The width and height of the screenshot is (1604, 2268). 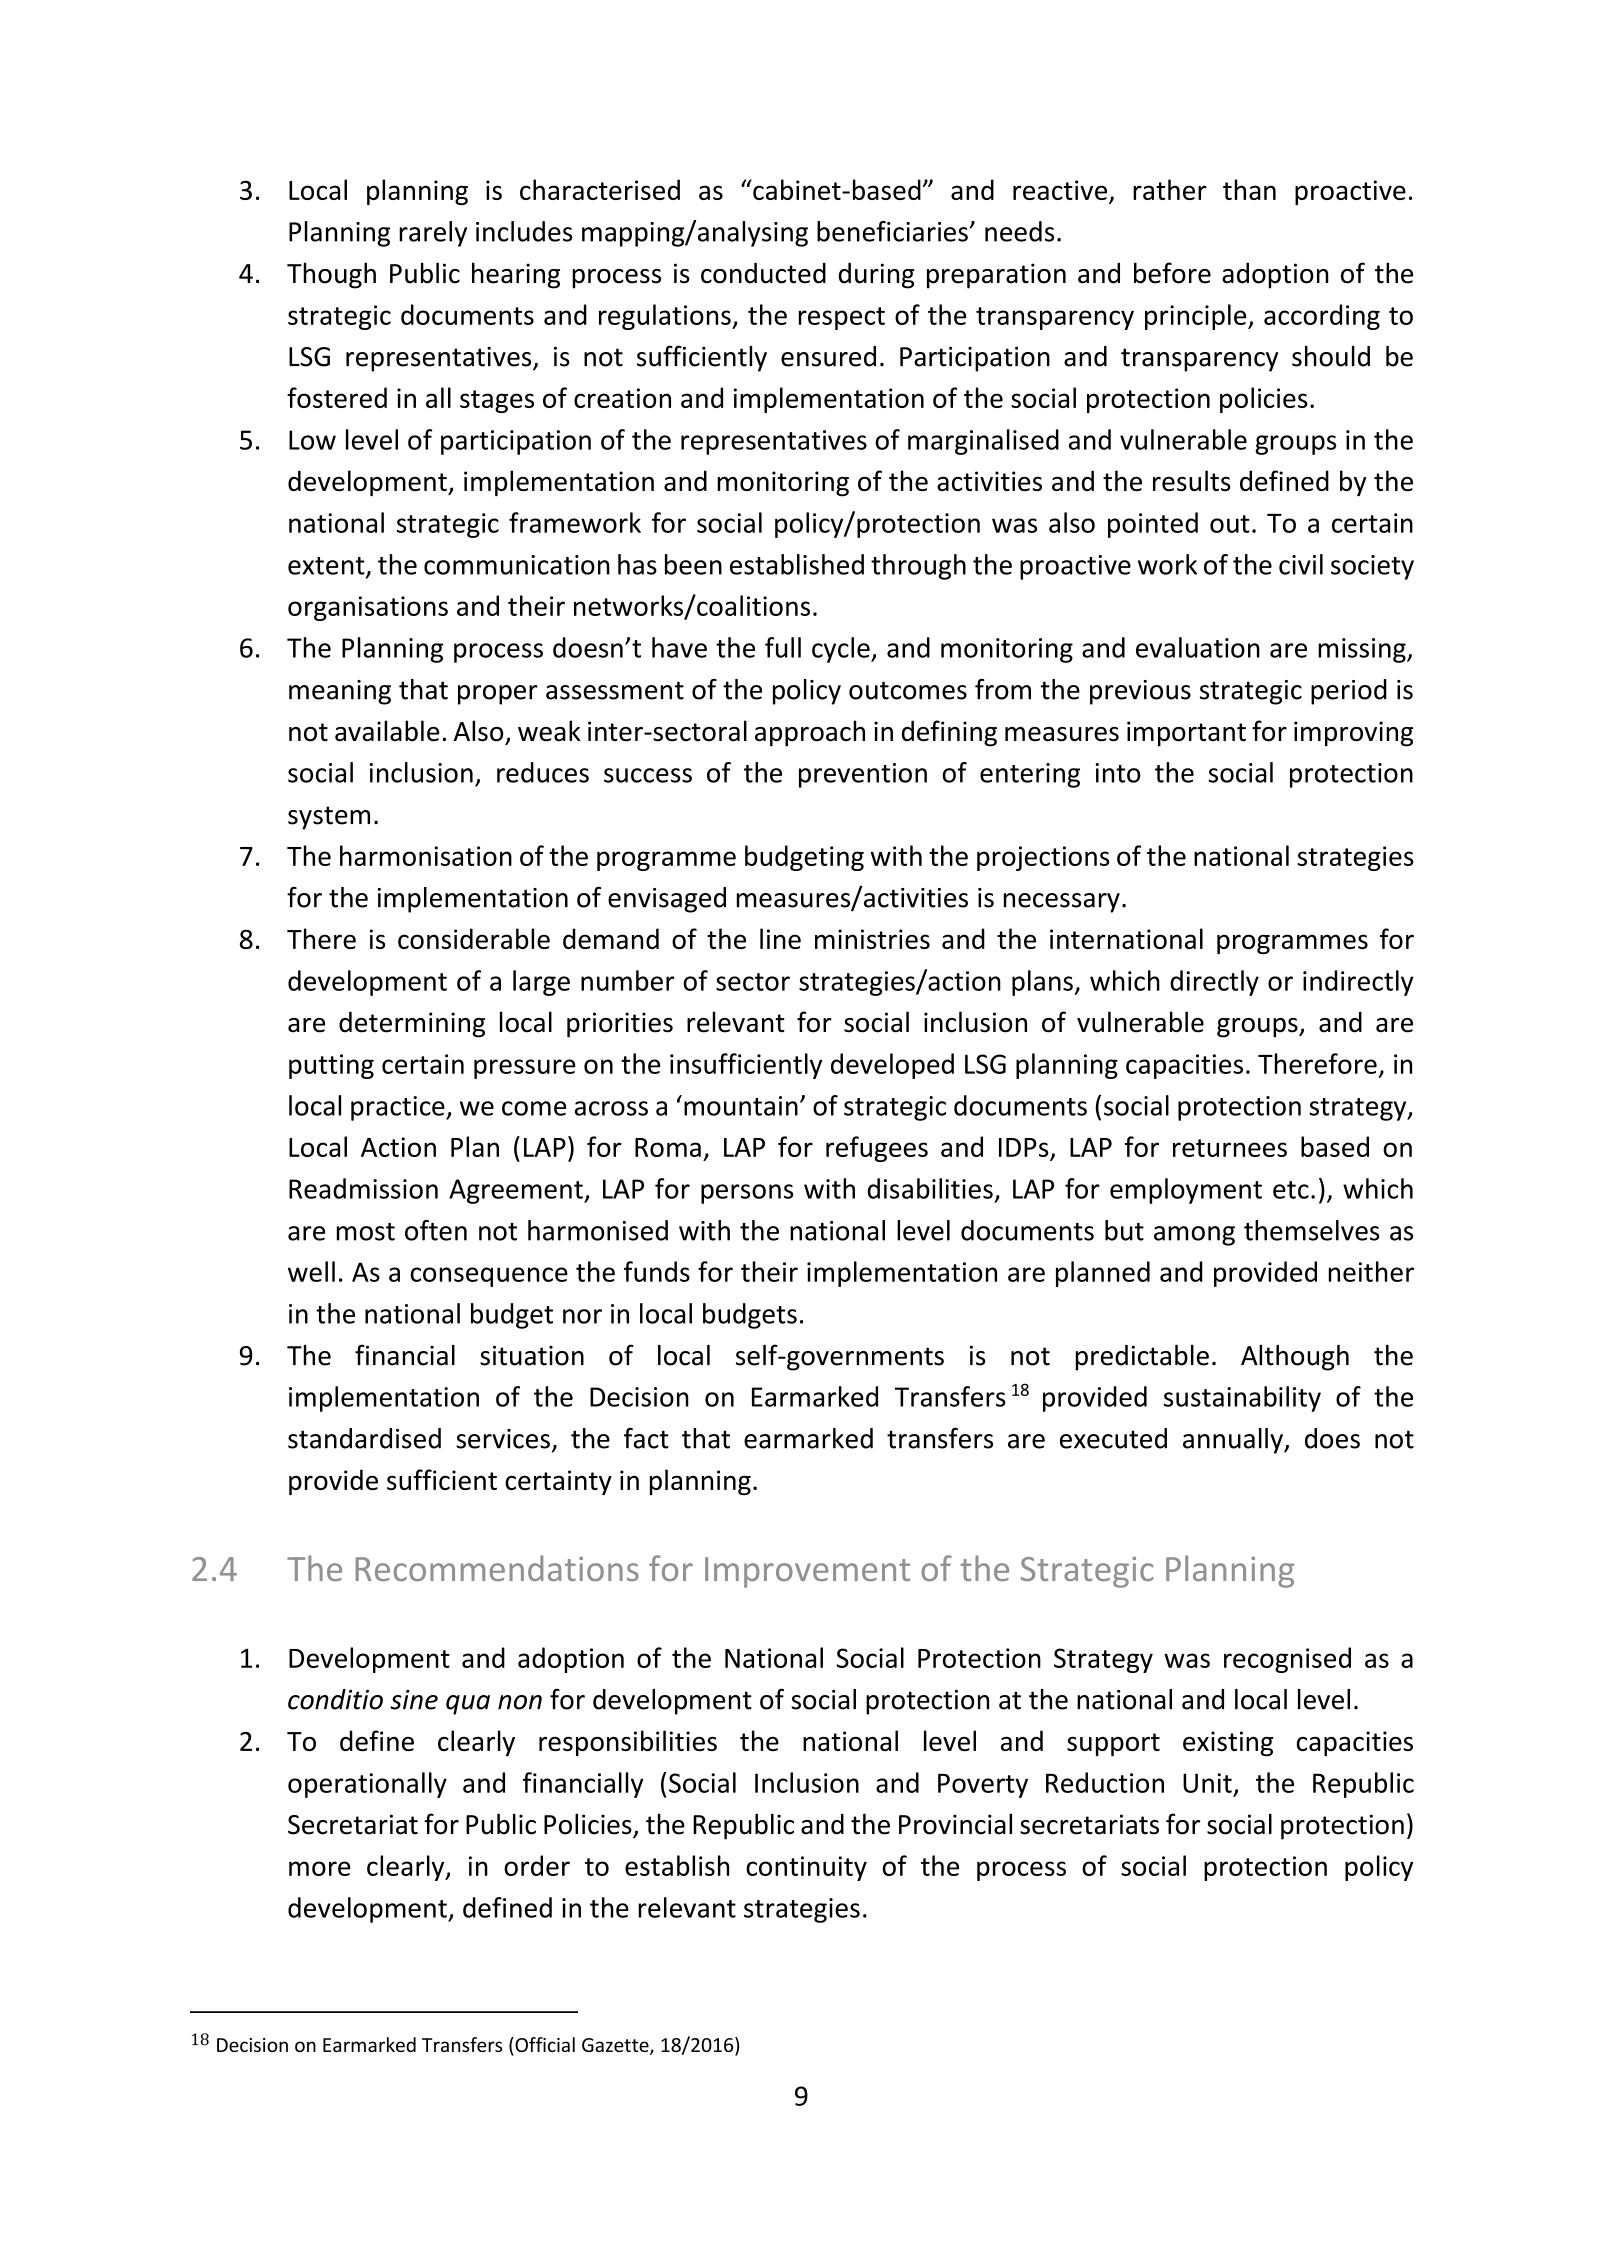 I want to click on rarely, so click(x=433, y=234).
